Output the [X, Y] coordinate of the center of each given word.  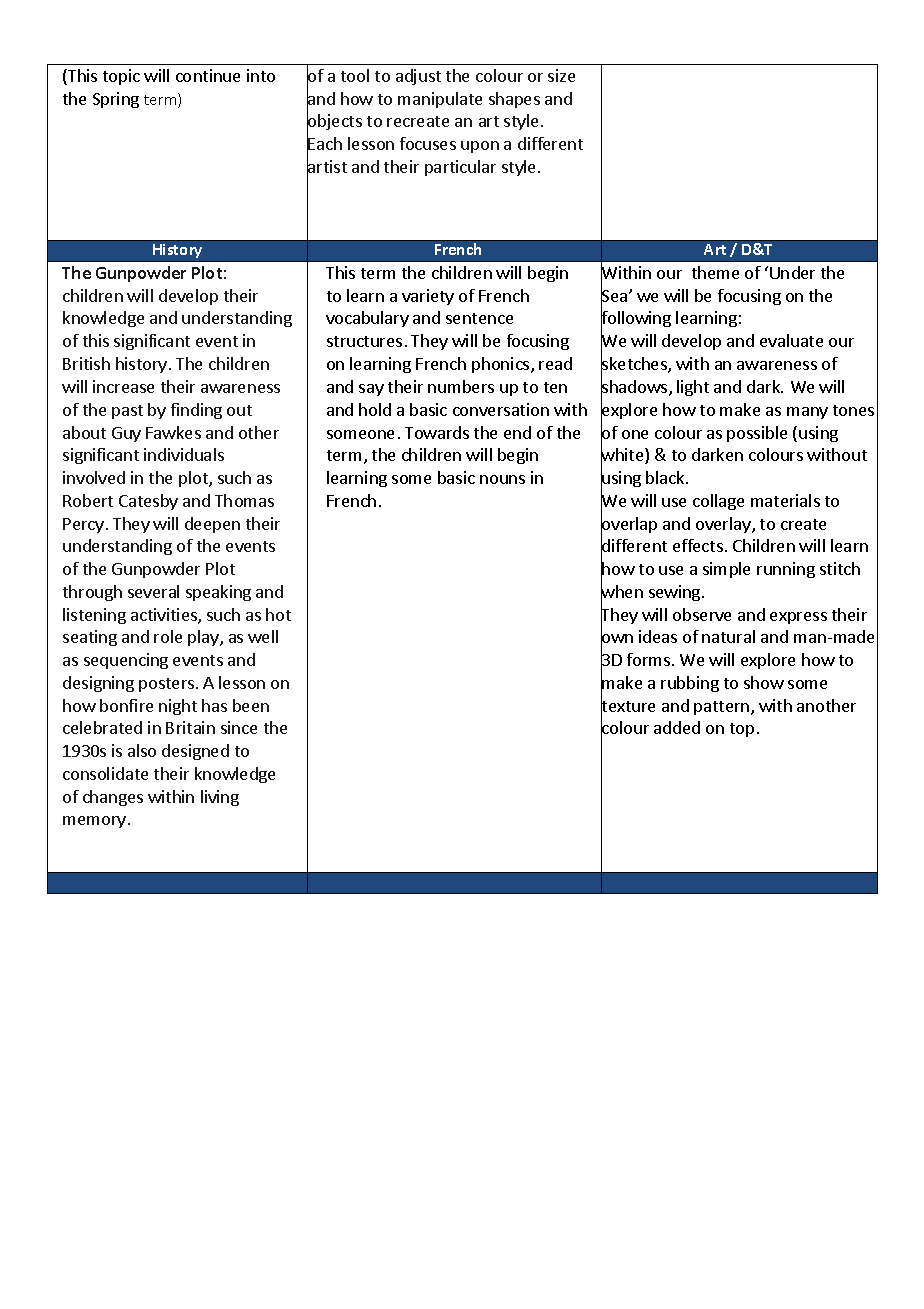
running [786, 570]
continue [208, 75]
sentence [479, 318]
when [622, 592]
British [86, 363]
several [153, 591]
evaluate [791, 340]
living [220, 798]
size [561, 75]
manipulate [440, 100]
